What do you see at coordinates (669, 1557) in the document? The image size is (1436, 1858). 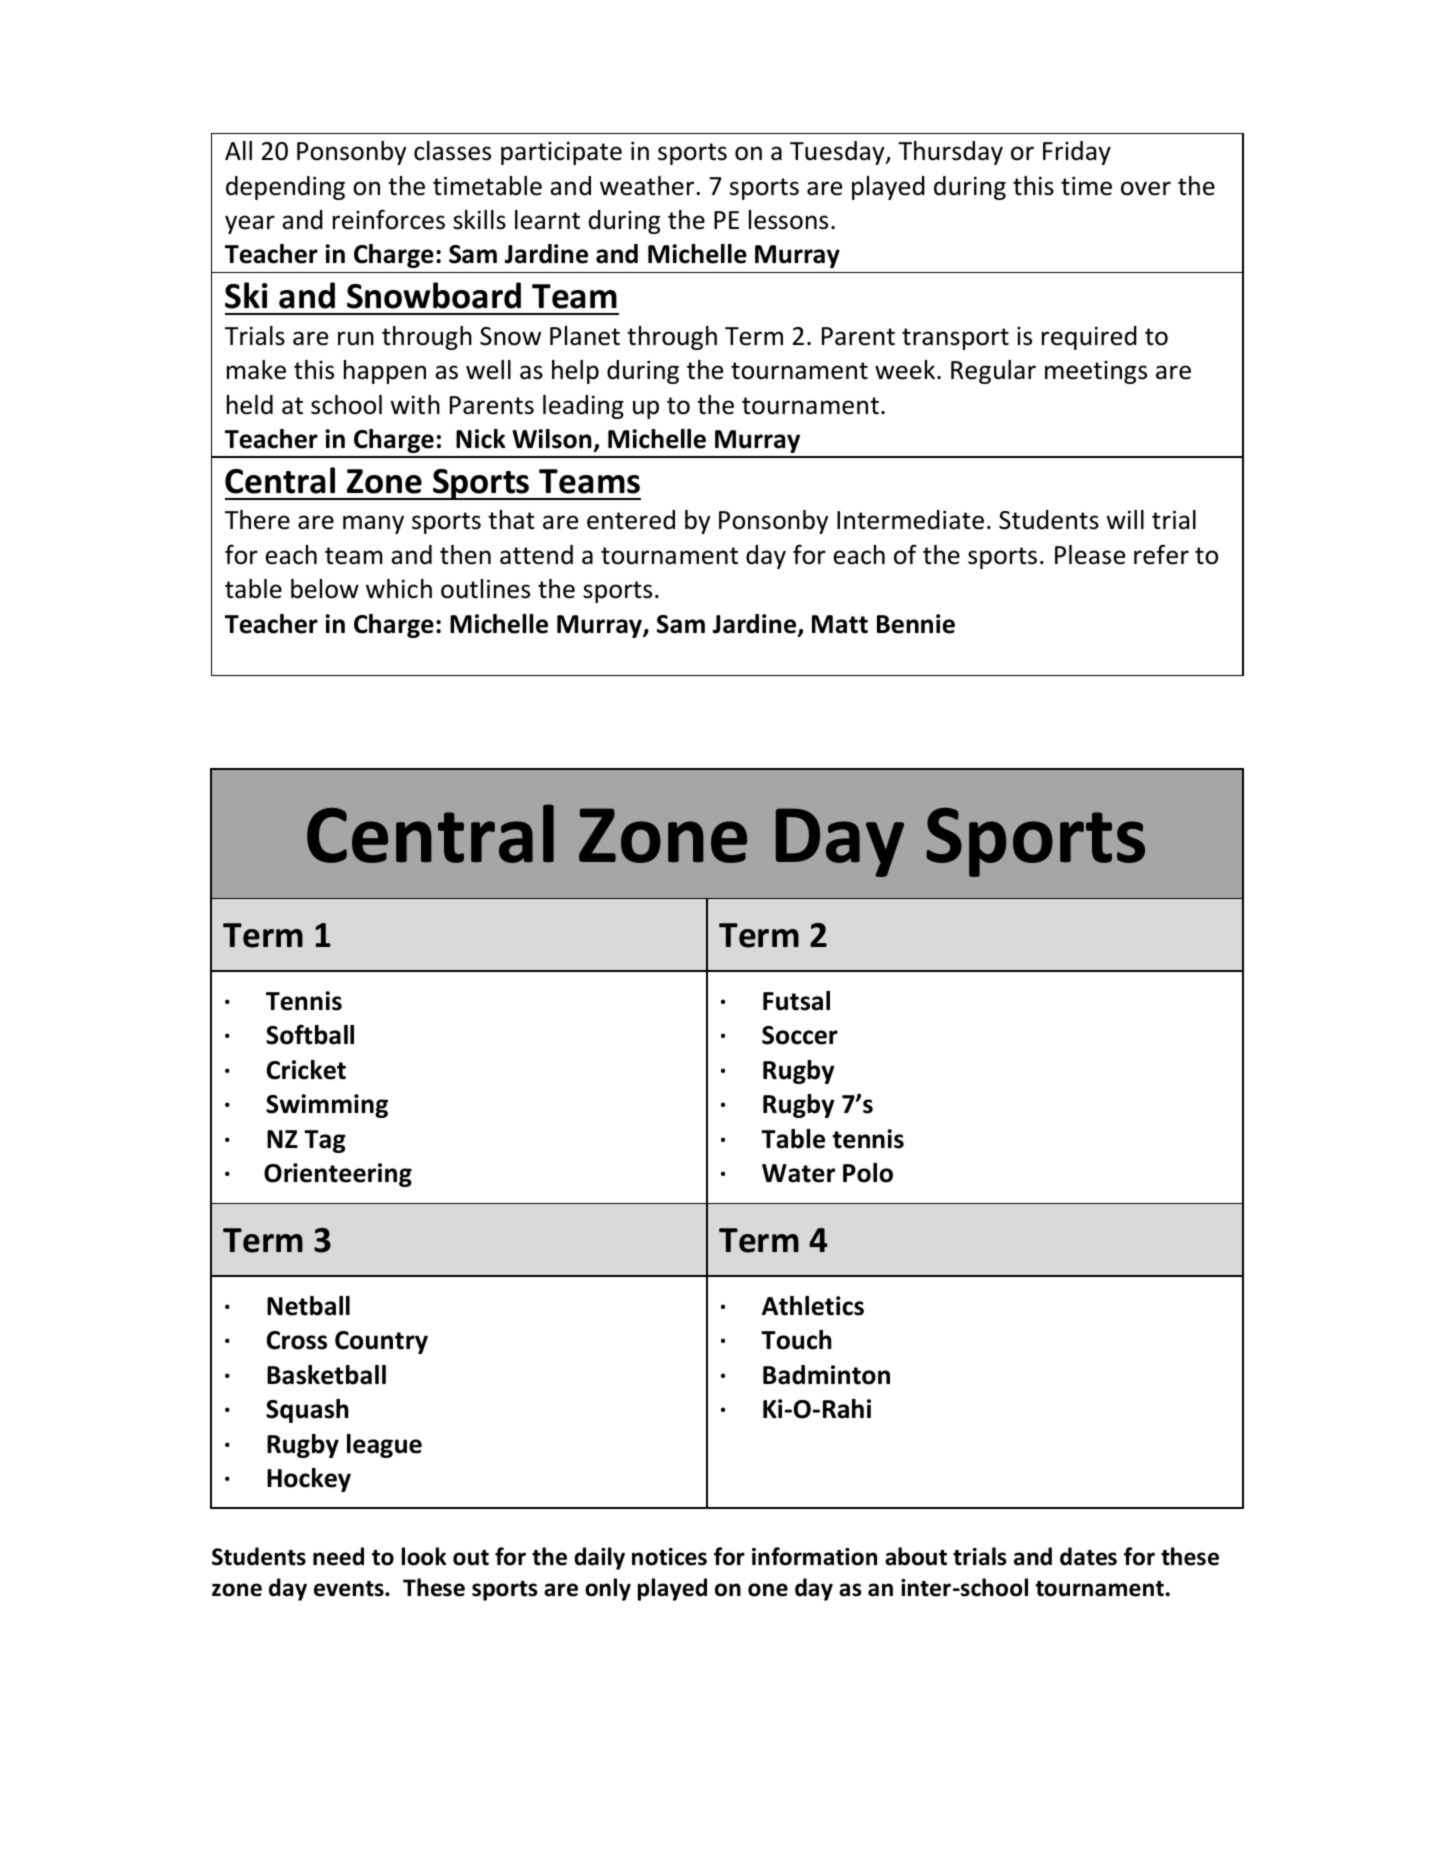 I see `notices` at bounding box center [669, 1557].
